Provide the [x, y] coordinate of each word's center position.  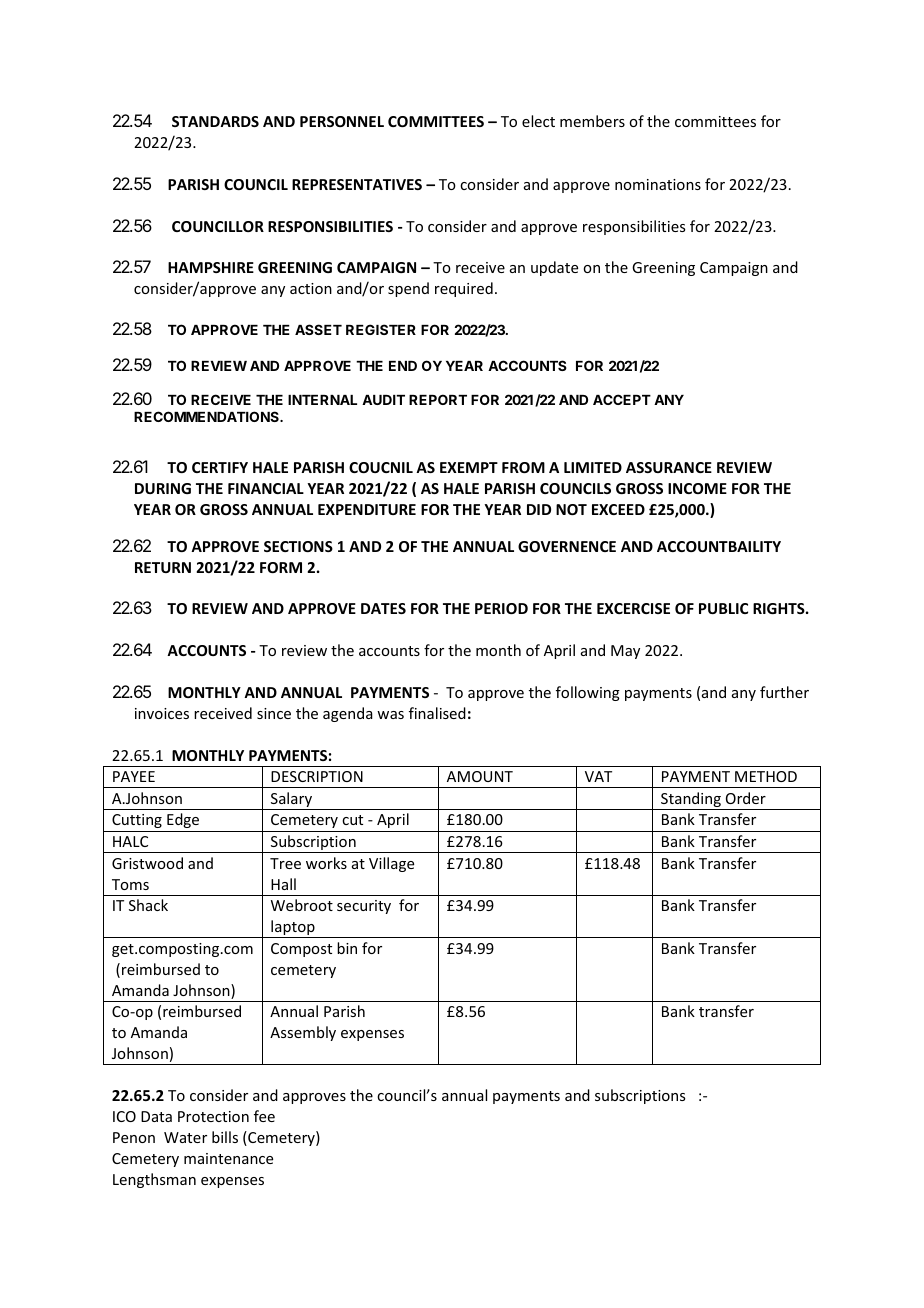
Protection [213, 1116]
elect [538, 121]
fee [264, 1116]
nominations [658, 184]
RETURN [163, 567]
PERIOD [501, 608]
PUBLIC [723, 608]
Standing [691, 801]
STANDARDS [215, 121]
